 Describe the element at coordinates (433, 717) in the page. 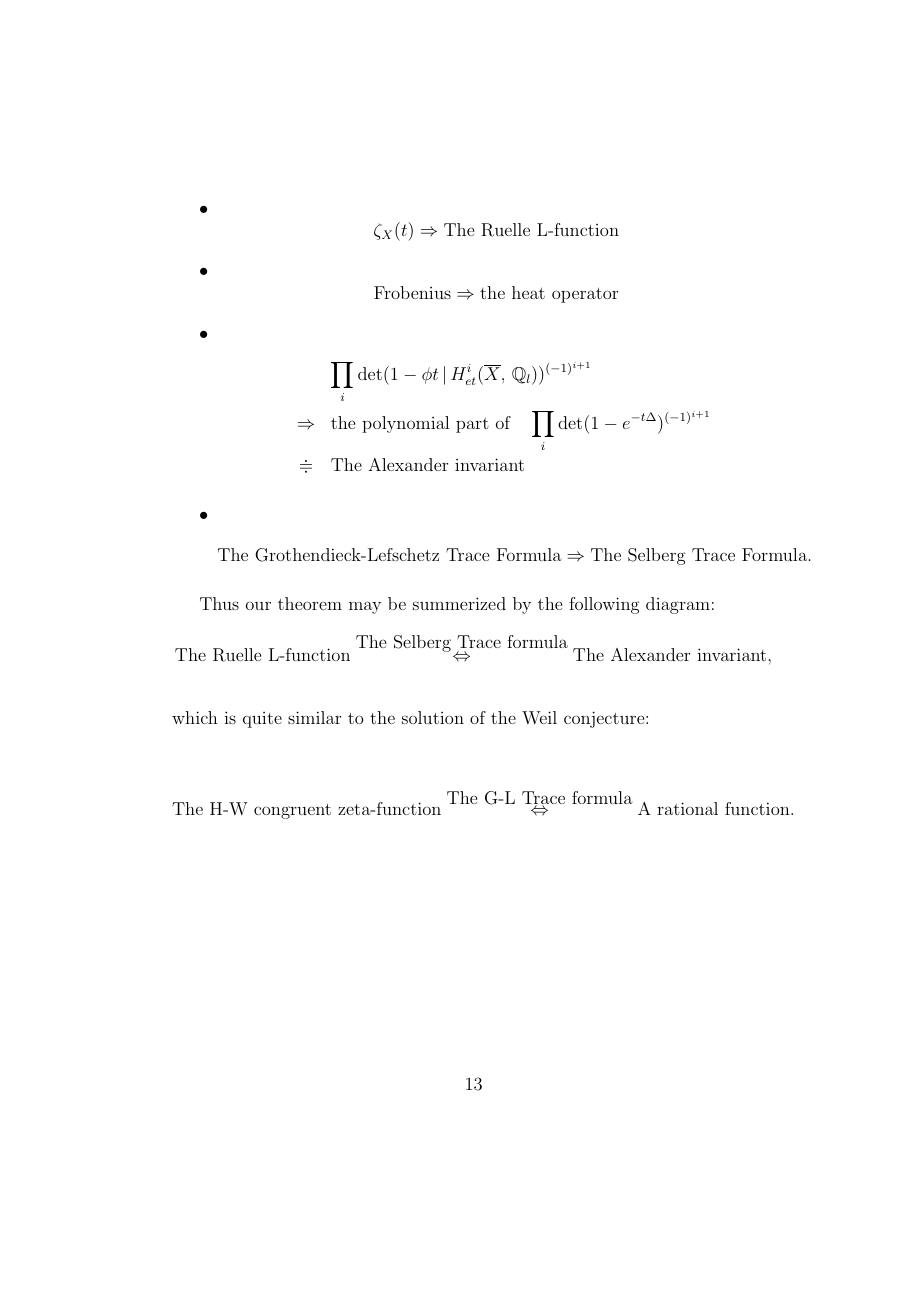

I see `solution` at that location.
